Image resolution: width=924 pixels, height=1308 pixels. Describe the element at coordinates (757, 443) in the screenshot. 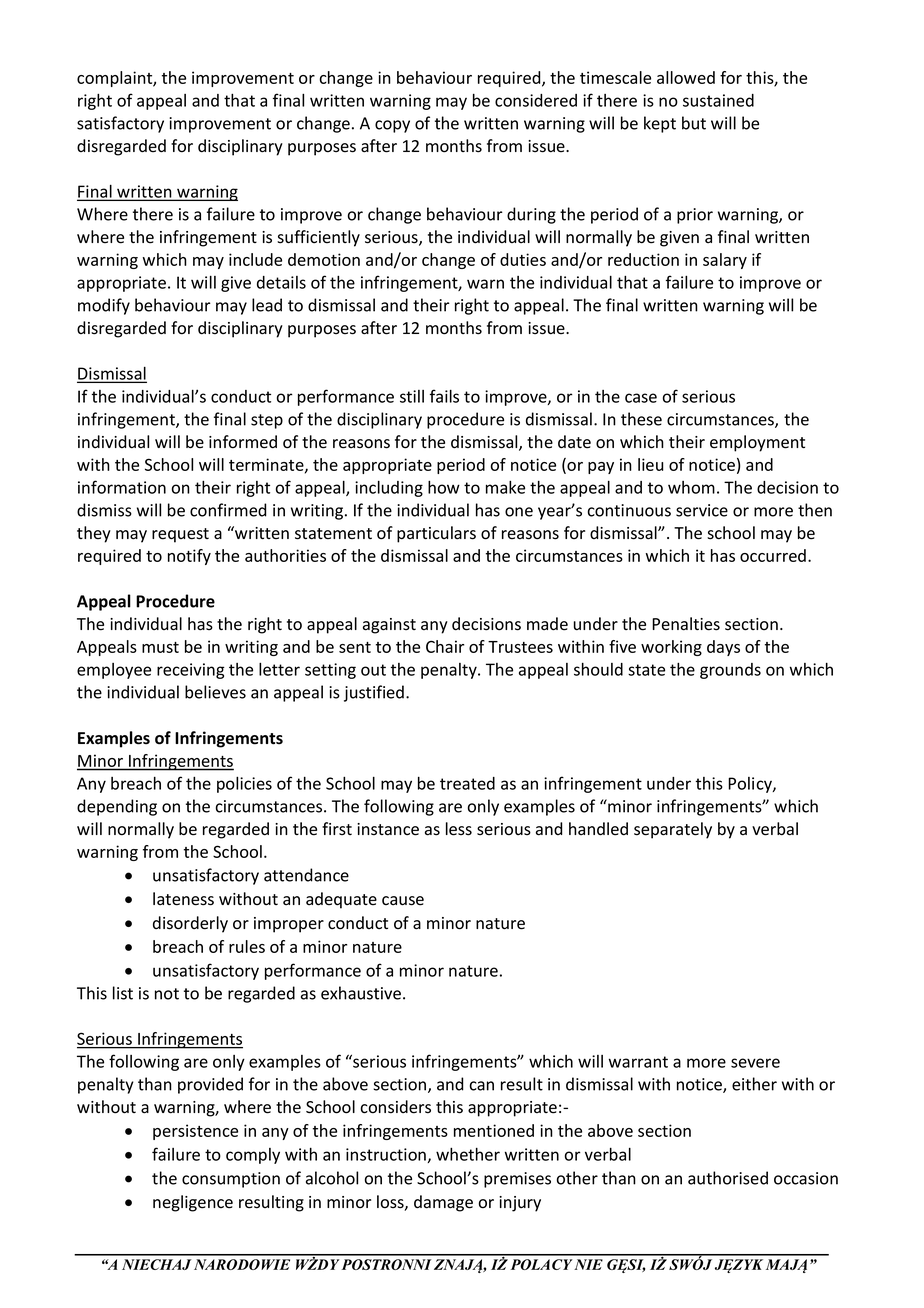

I see `employment` at that location.
